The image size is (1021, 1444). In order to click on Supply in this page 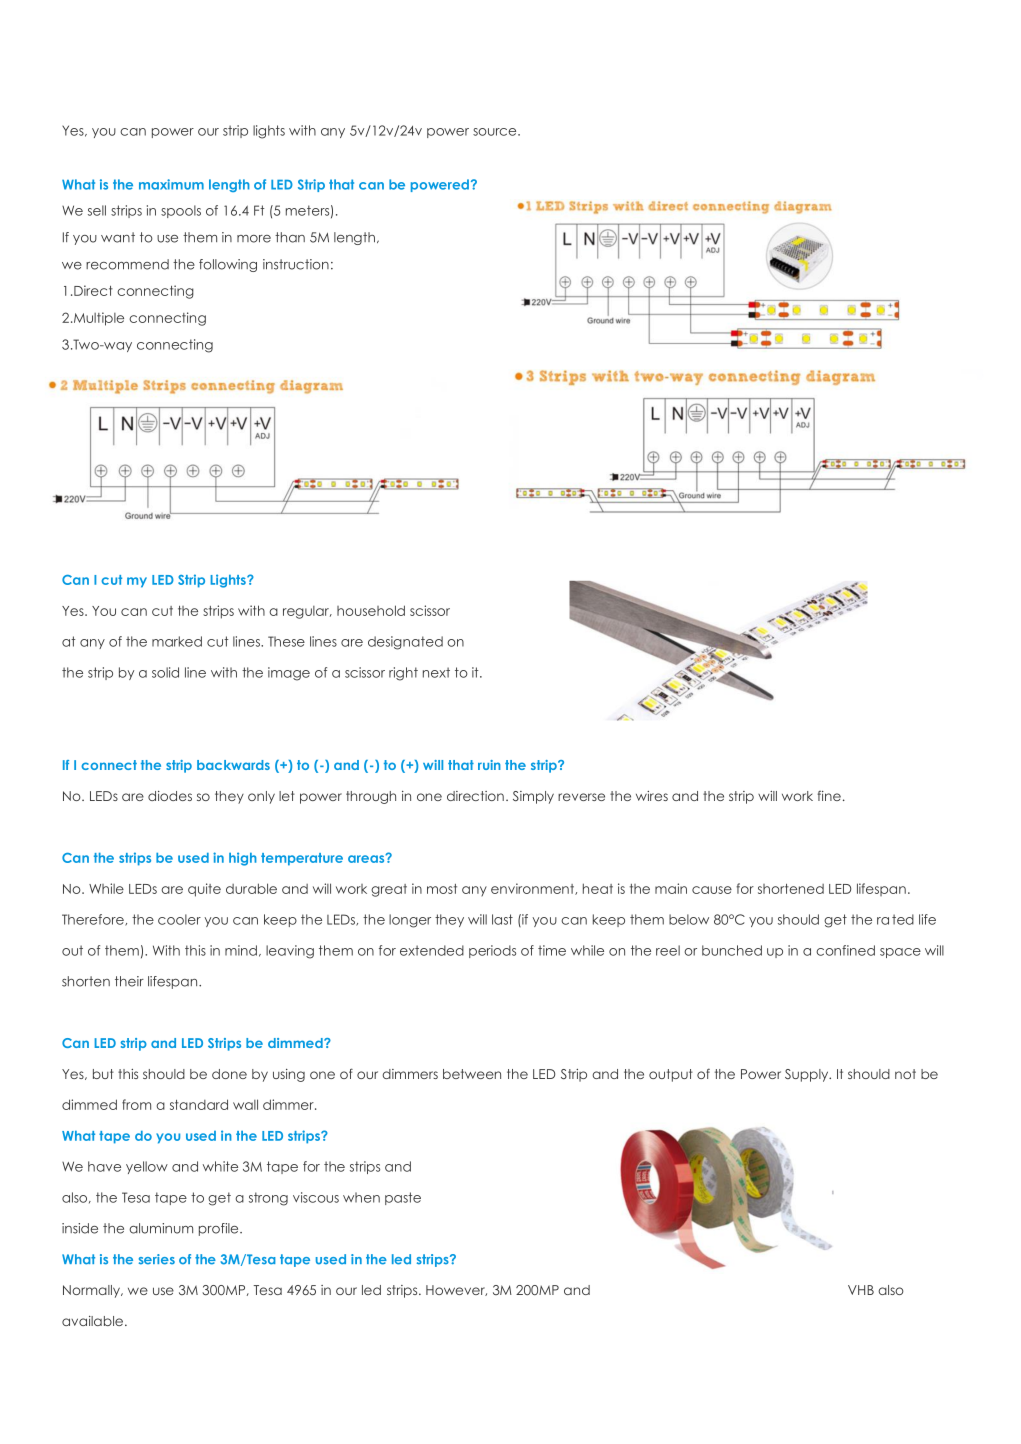, I will do `click(808, 1075)`.
